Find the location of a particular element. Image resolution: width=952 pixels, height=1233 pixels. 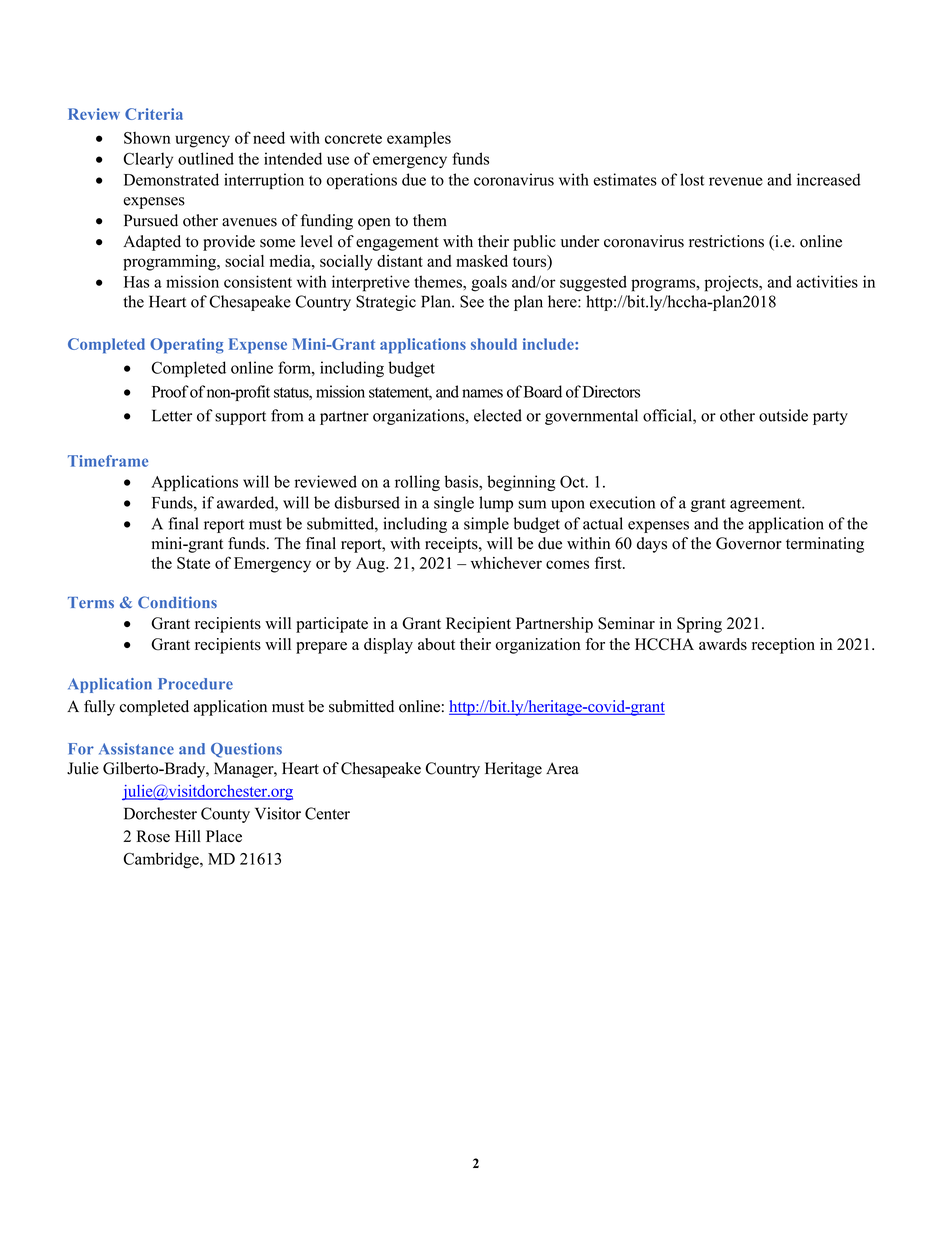

Center is located at coordinates (327, 813).
